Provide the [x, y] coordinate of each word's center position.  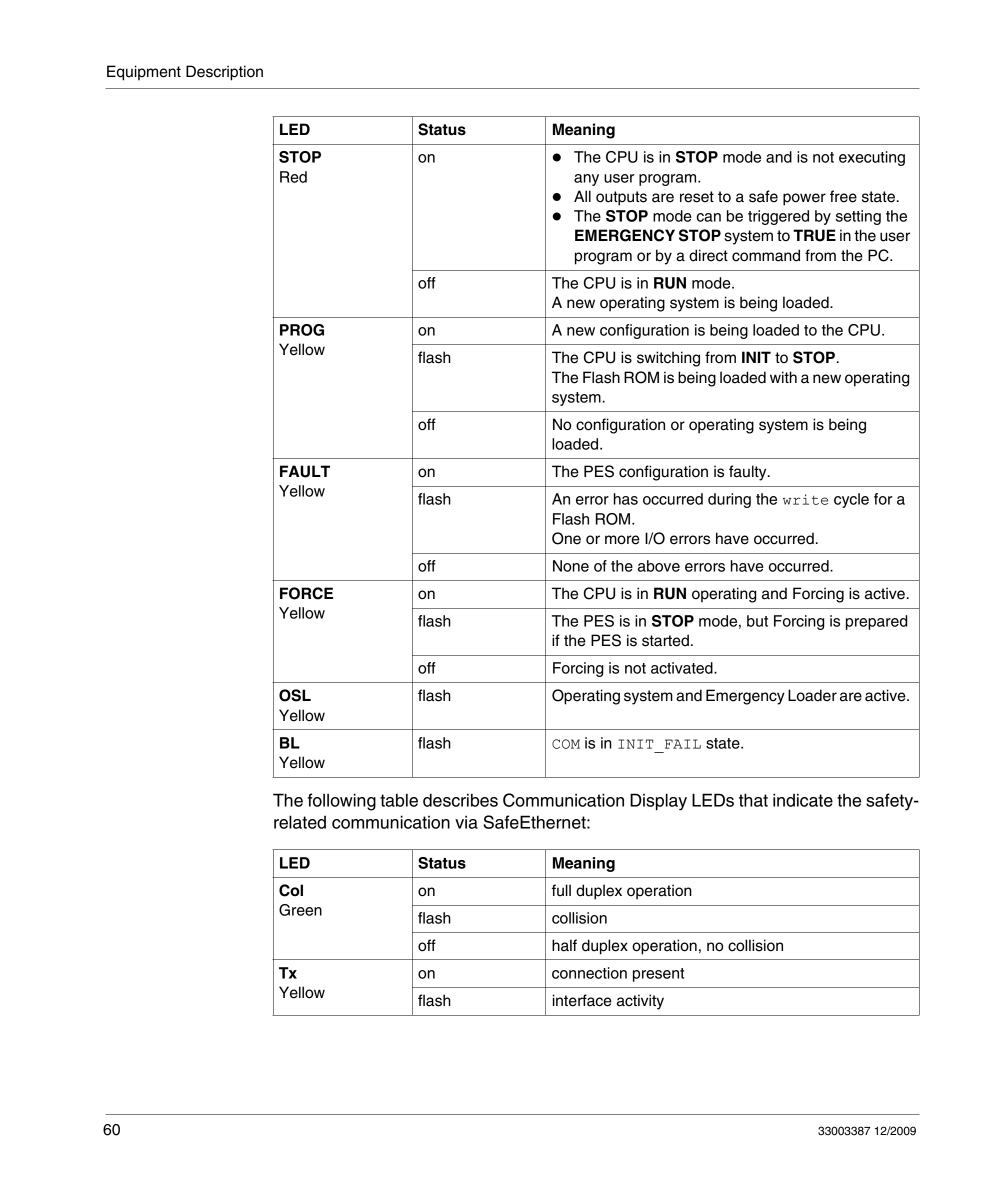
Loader [812, 695]
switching [668, 359]
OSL [295, 695]
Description [224, 73]
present [658, 975]
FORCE [306, 593]
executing [872, 158]
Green [300, 910]
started [665, 640]
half [564, 945]
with [783, 377]
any [586, 180]
